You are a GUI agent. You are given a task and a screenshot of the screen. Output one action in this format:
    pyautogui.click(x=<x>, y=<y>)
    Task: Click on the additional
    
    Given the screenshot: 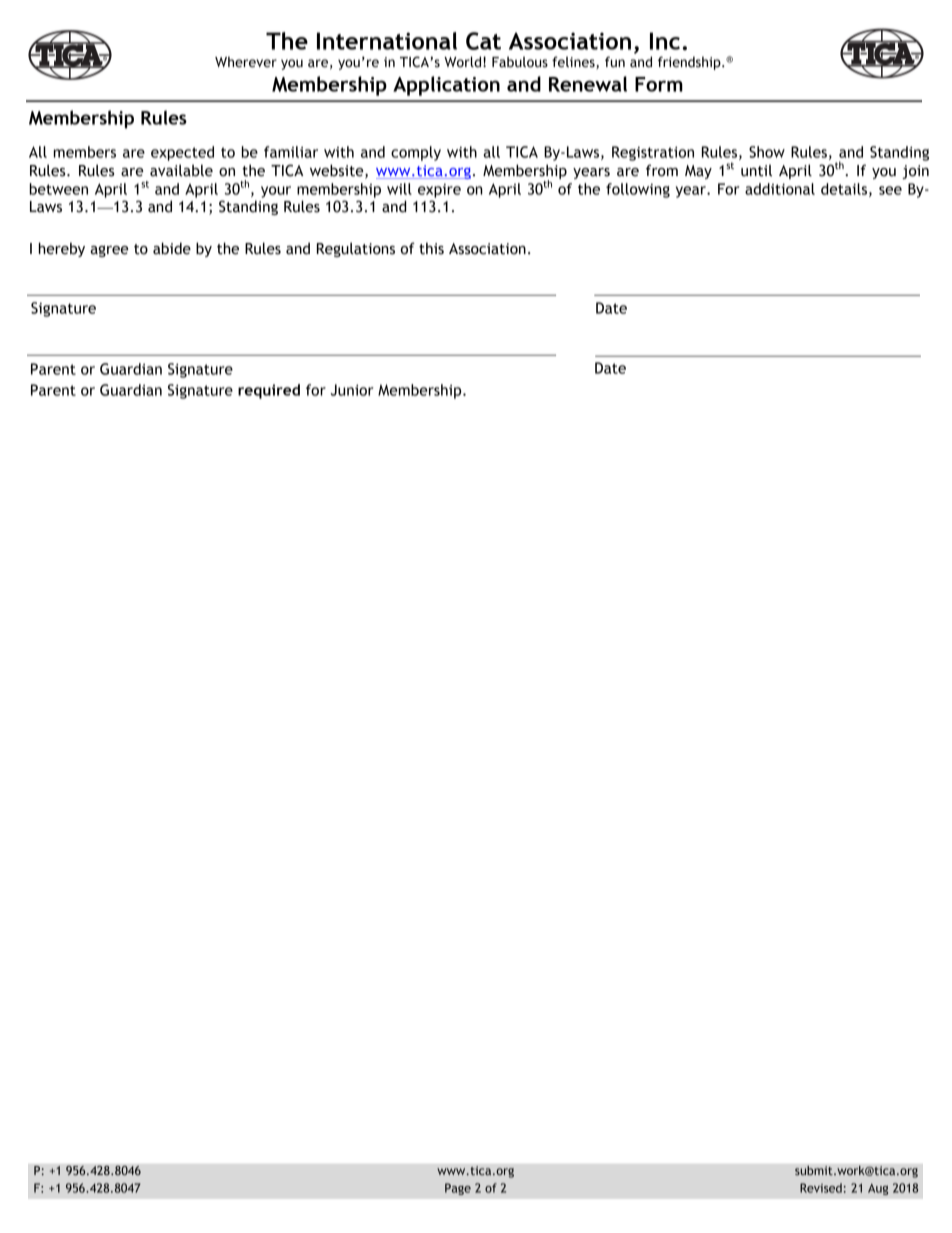 What is the action you would take?
    pyautogui.click(x=780, y=189)
